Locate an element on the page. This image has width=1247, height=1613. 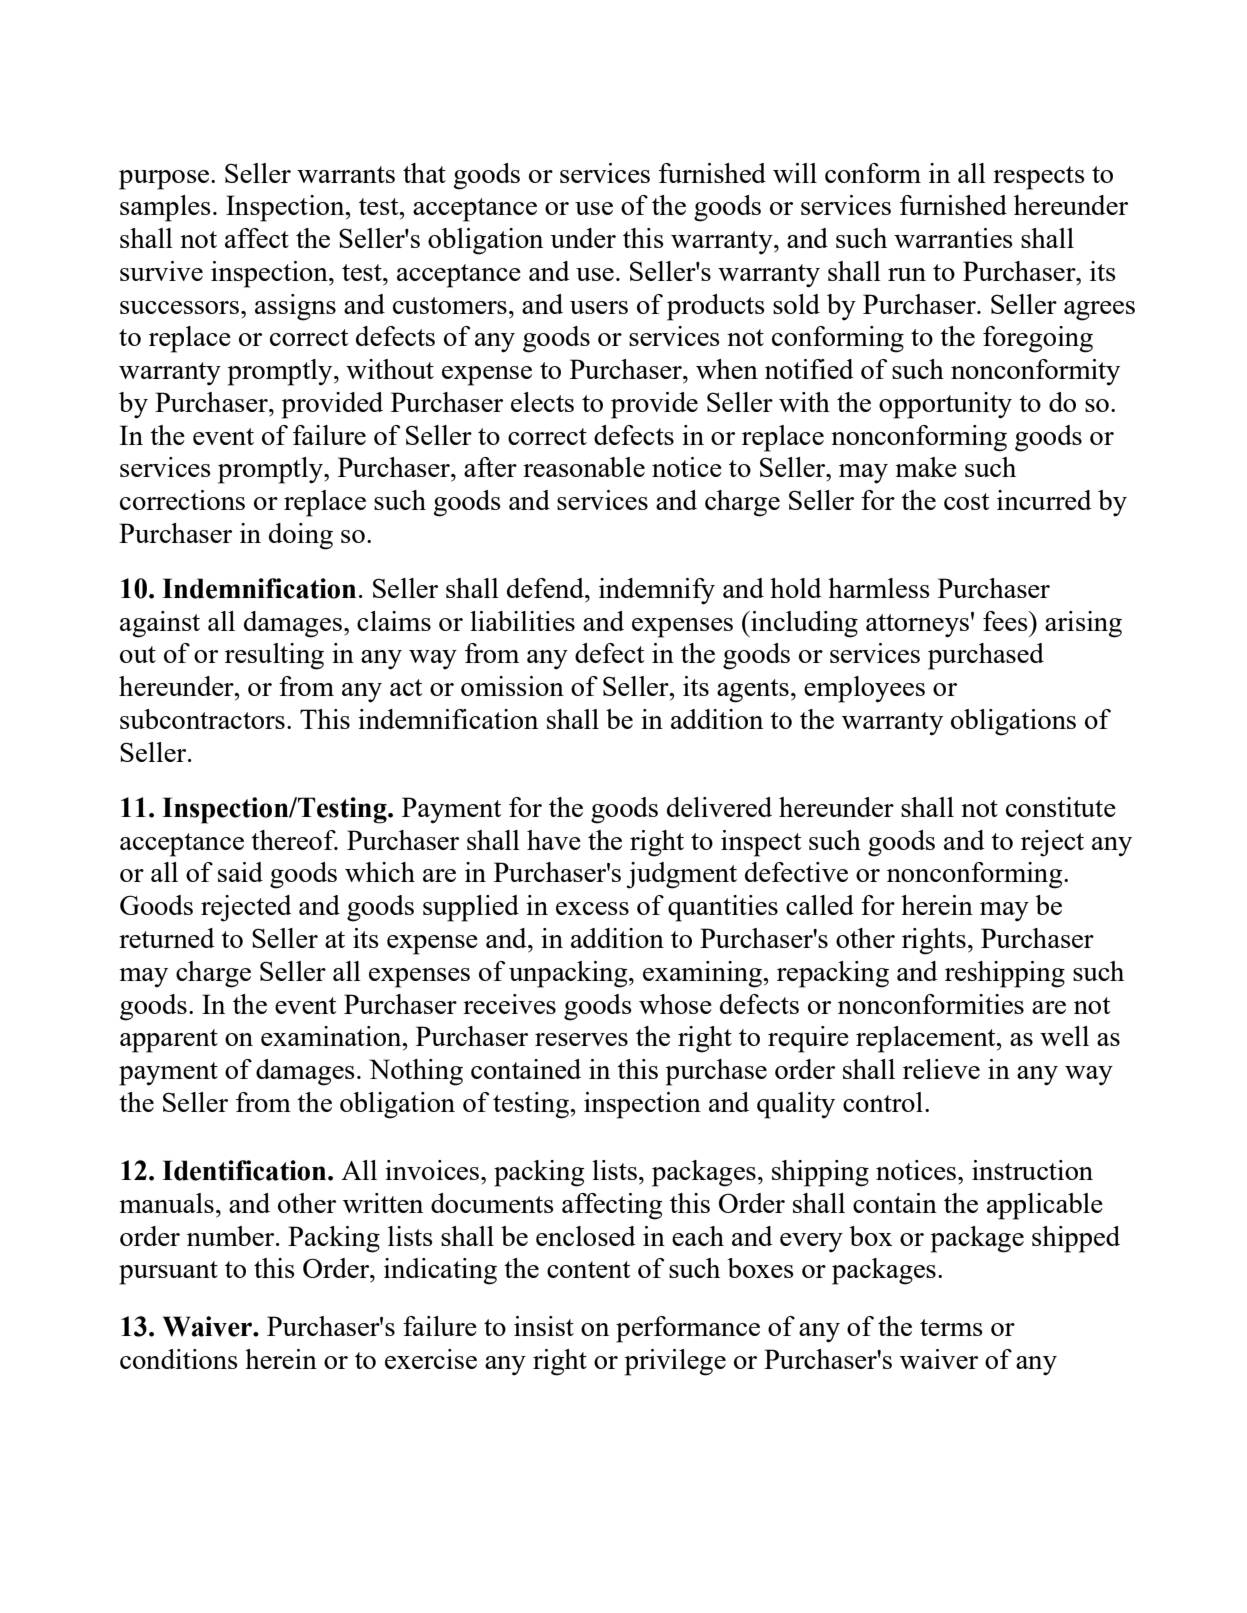
doing is located at coordinates (301, 536).
